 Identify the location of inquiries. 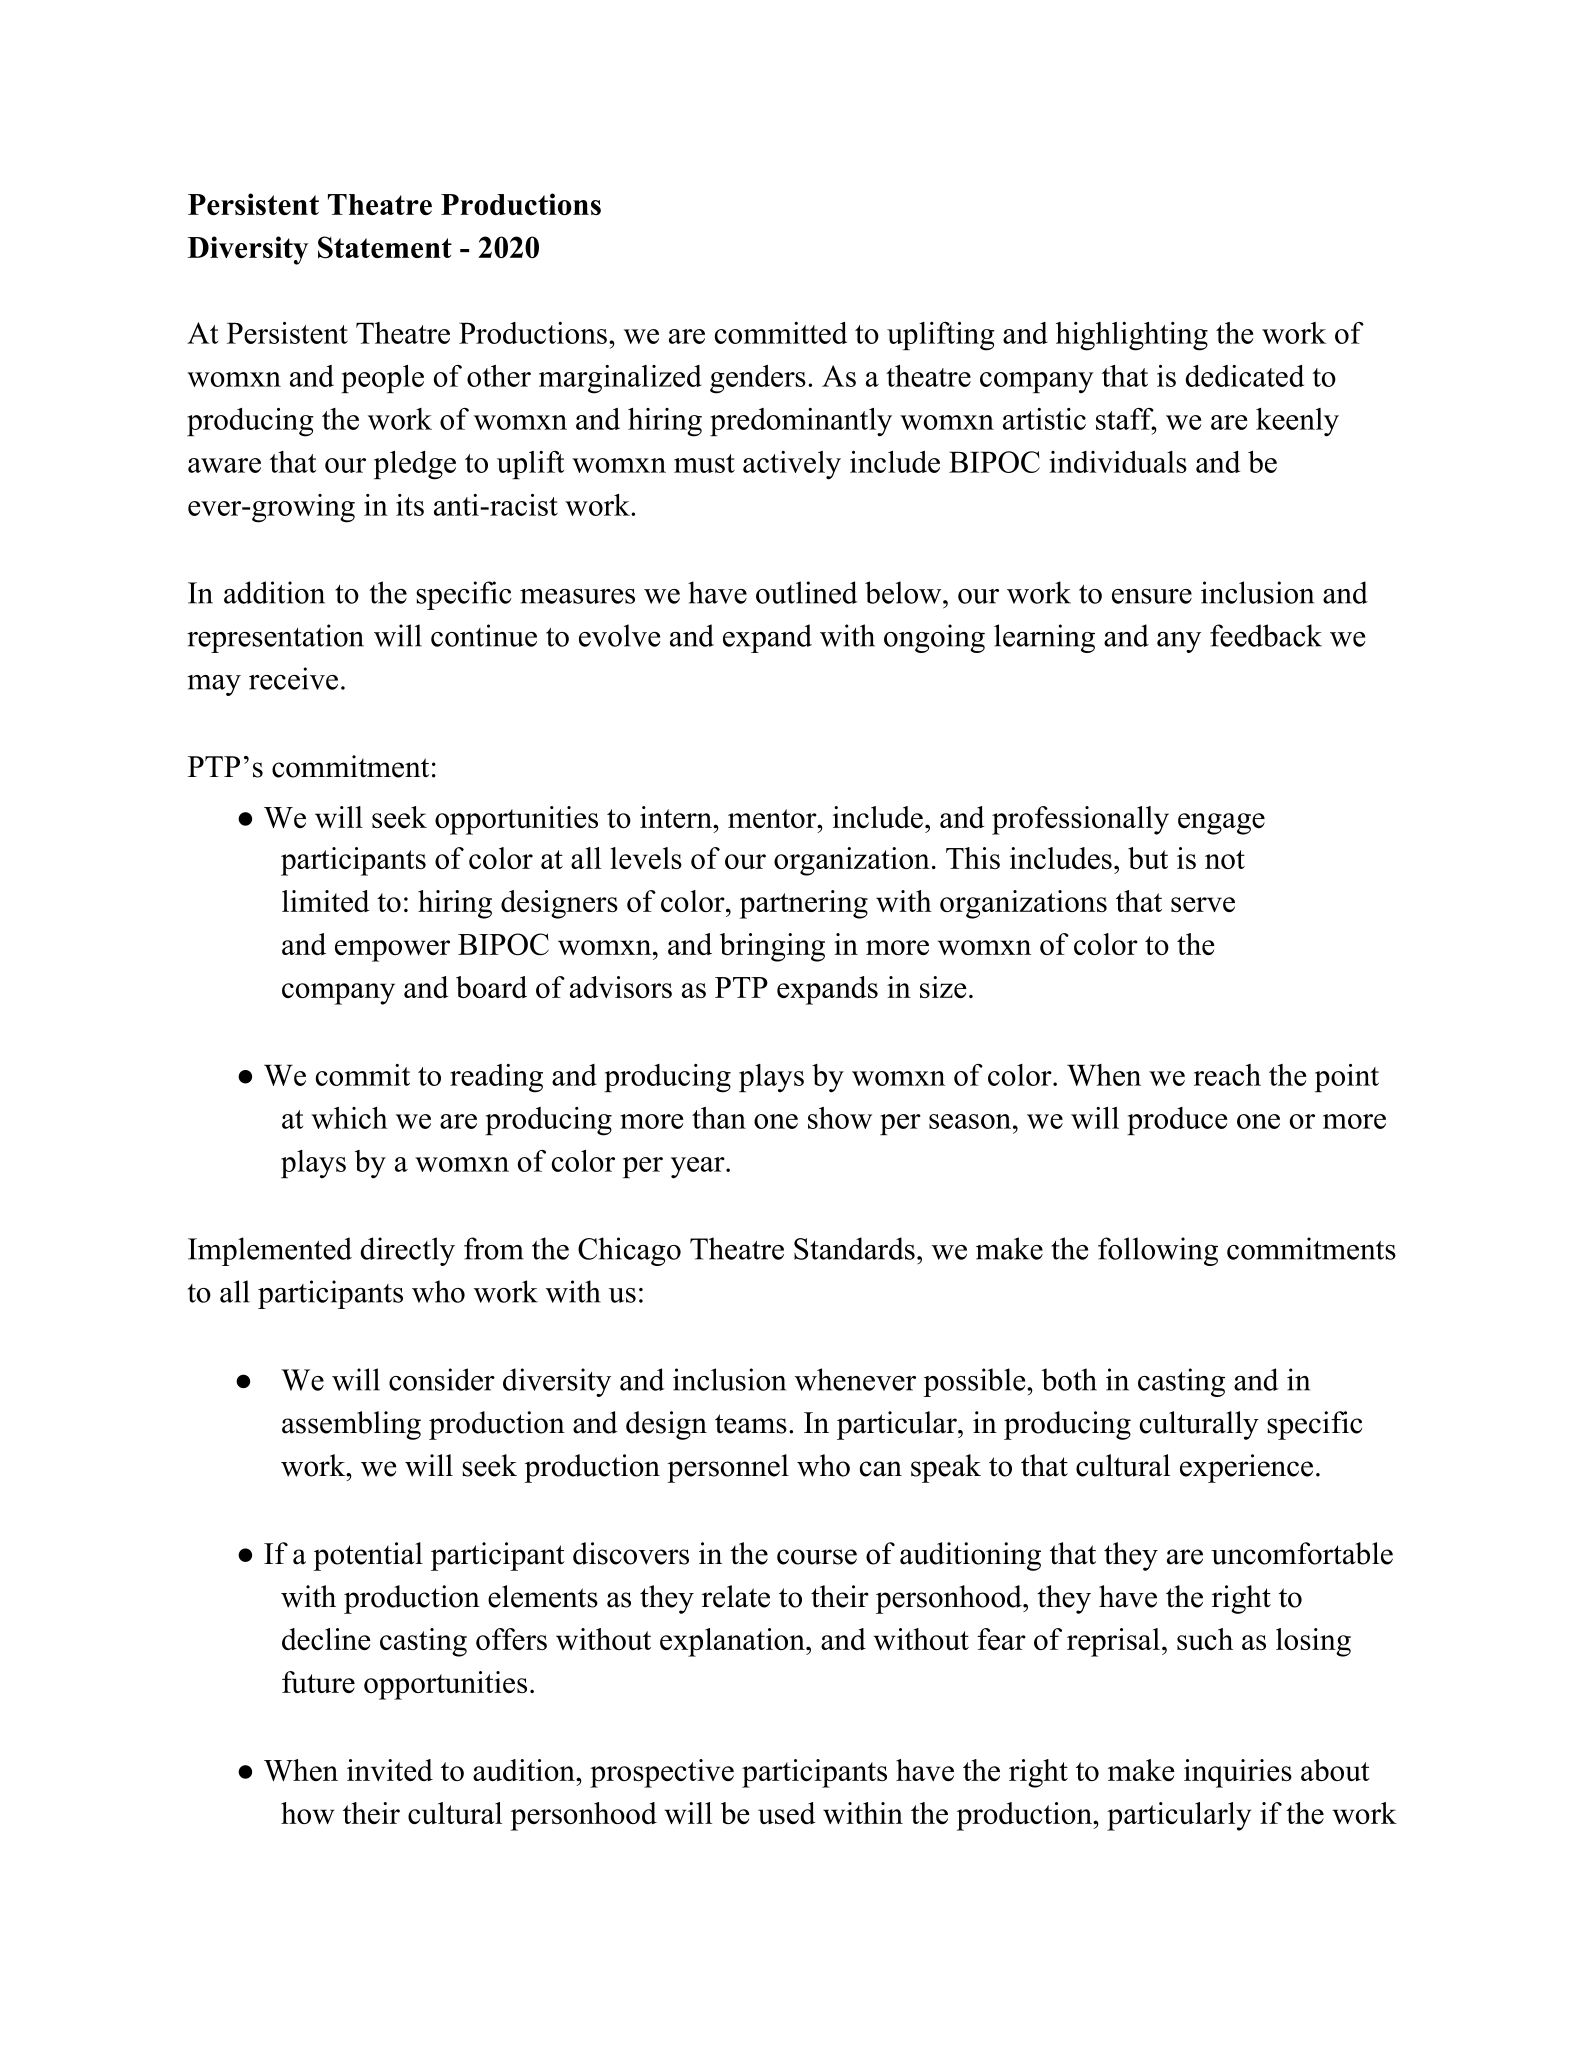
(1238, 1773).
